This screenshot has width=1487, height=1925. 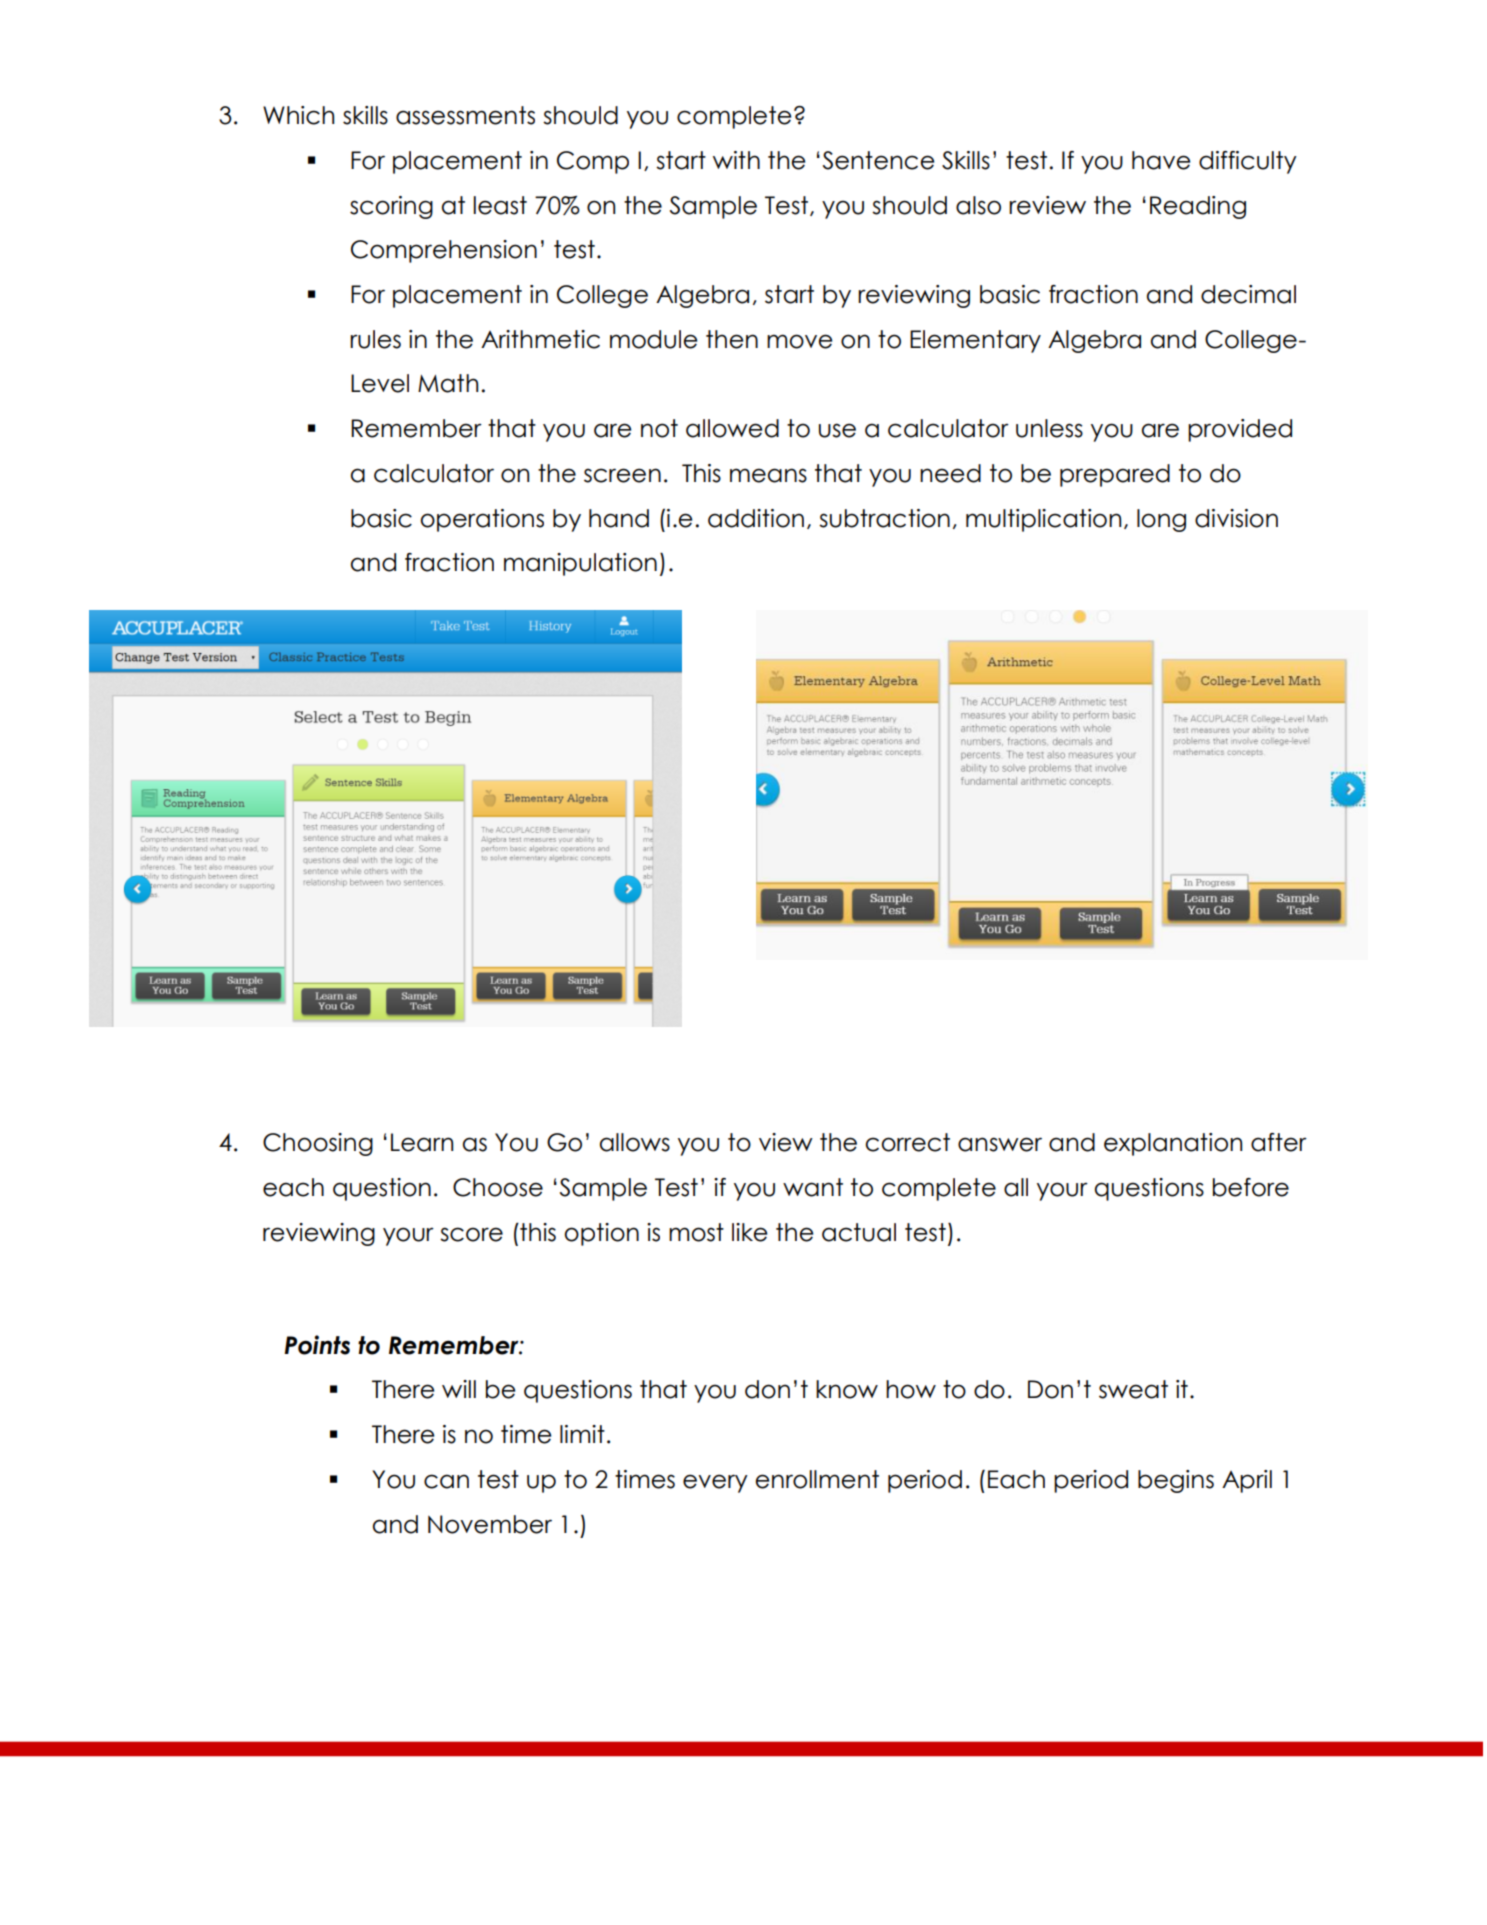 I want to click on addition, so click(x=756, y=518).
